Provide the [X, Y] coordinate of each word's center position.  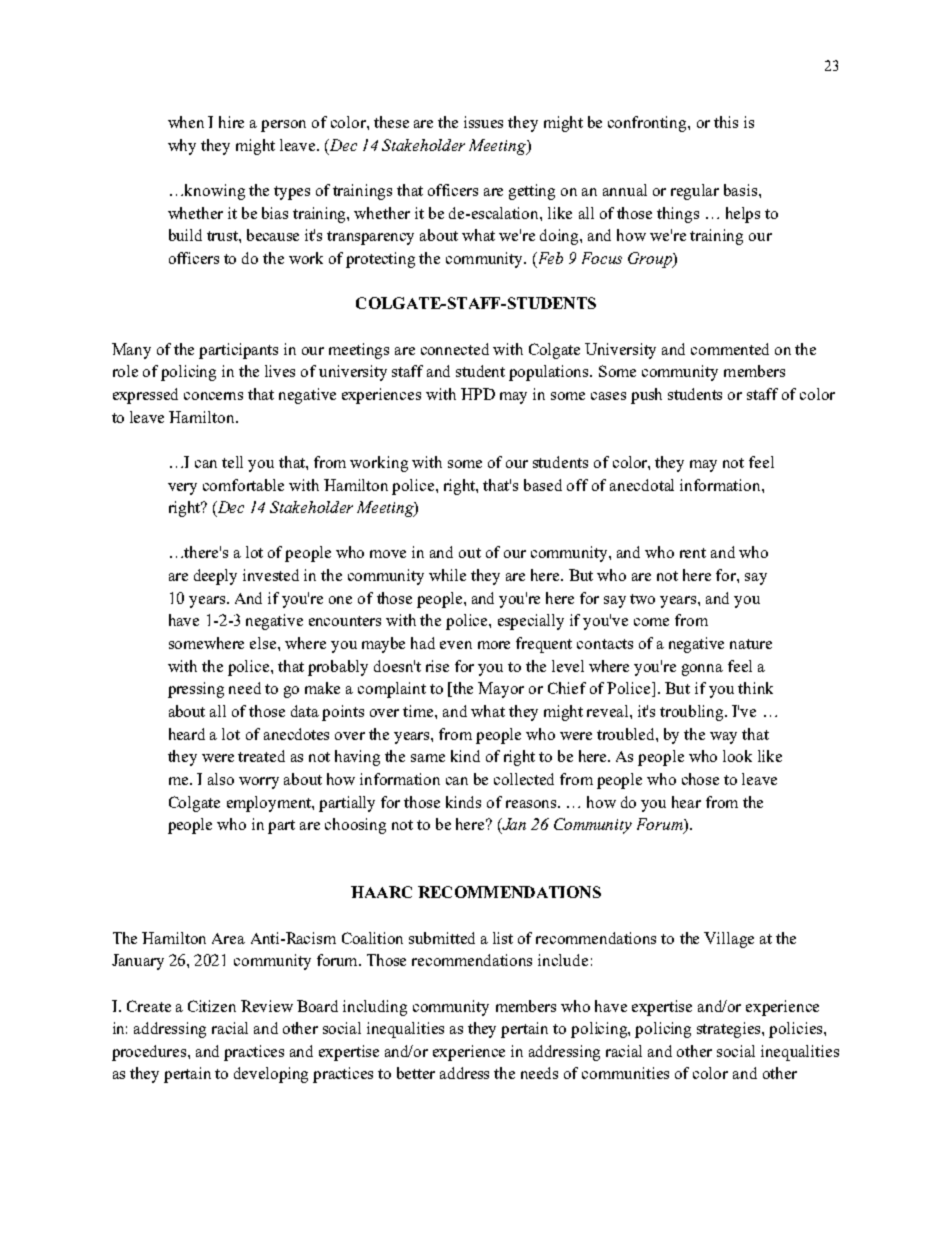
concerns [213, 396]
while [447, 575]
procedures [150, 1053]
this [726, 122]
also [221, 779]
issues [483, 122]
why [182, 147]
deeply [215, 577]
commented [730, 349]
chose [700, 779]
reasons [531, 804]
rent [693, 553]
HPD [478, 394]
